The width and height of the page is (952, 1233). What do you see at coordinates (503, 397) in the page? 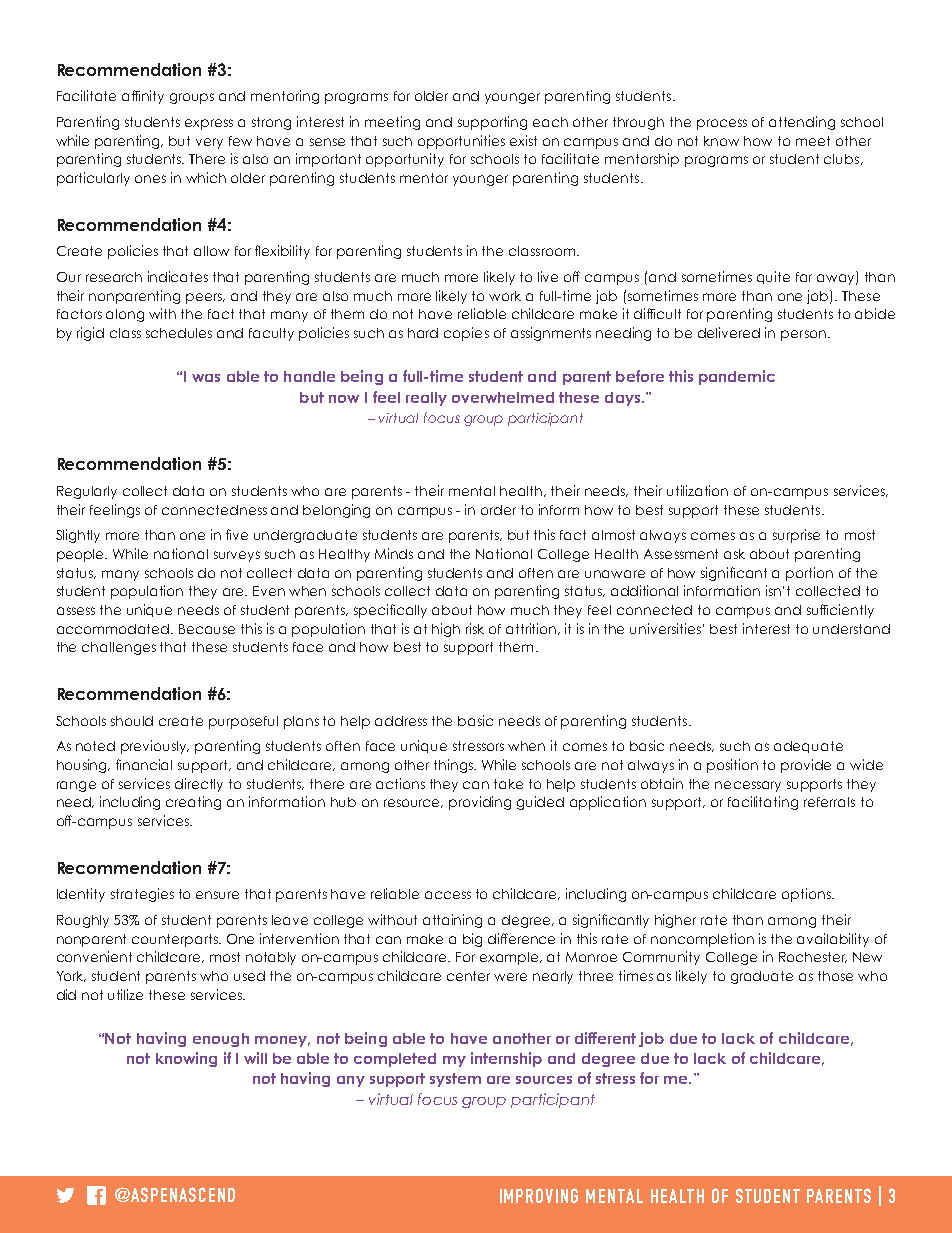
I see `overwhelmed` at bounding box center [503, 397].
